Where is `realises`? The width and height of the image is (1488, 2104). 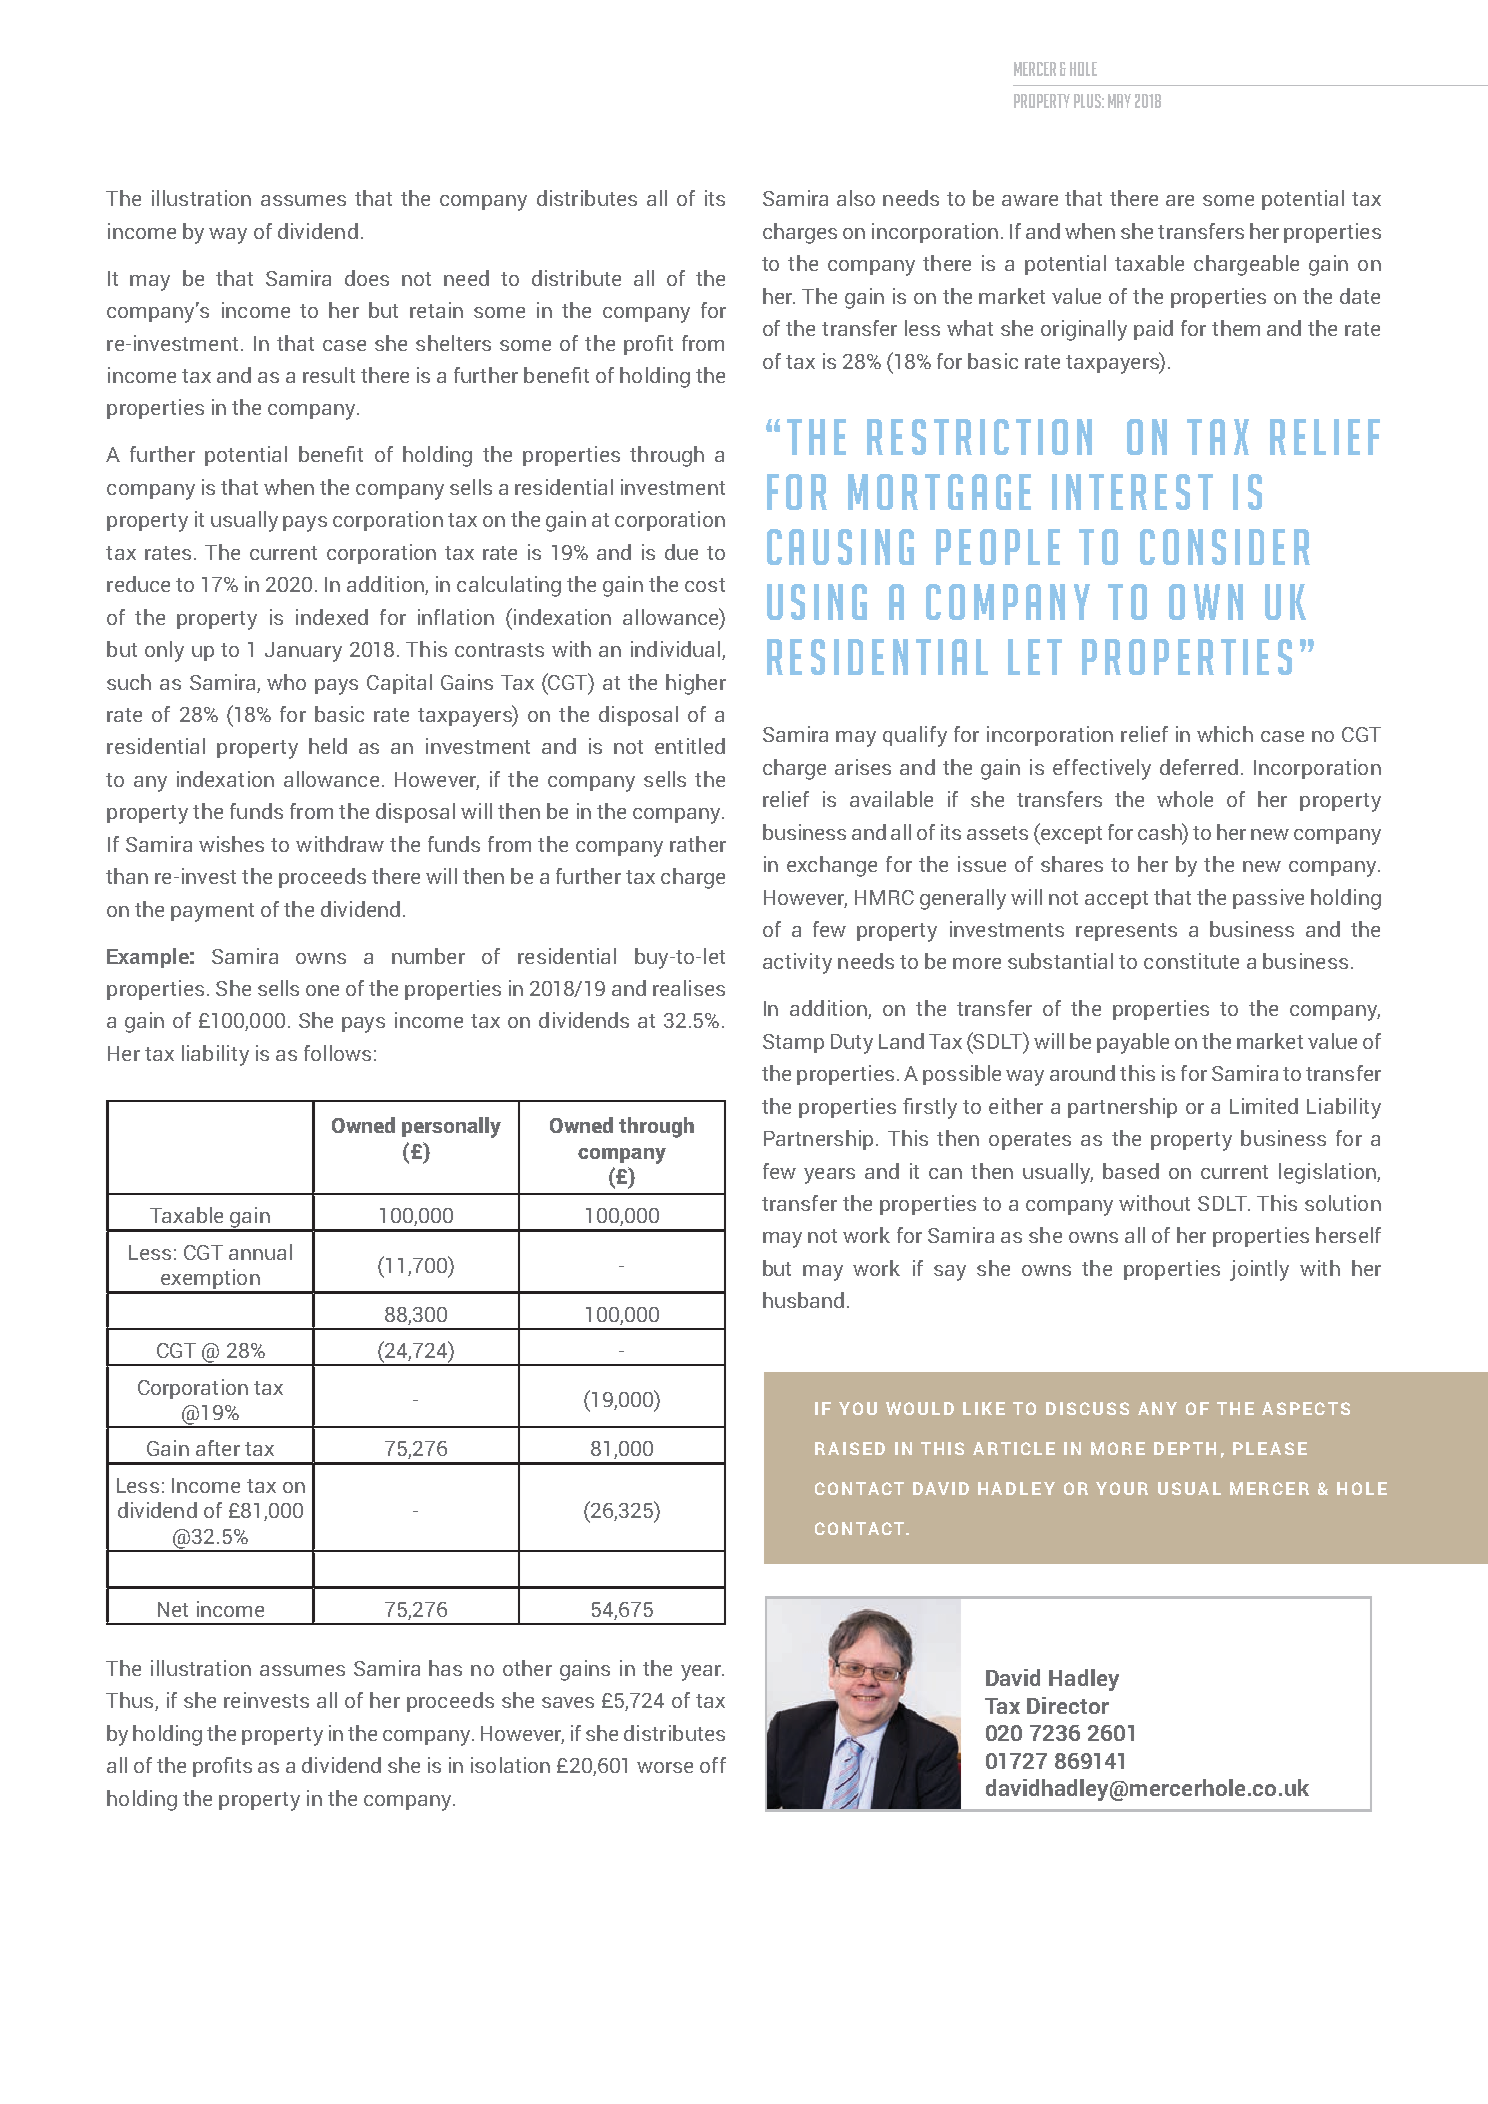
realises is located at coordinates (689, 988).
